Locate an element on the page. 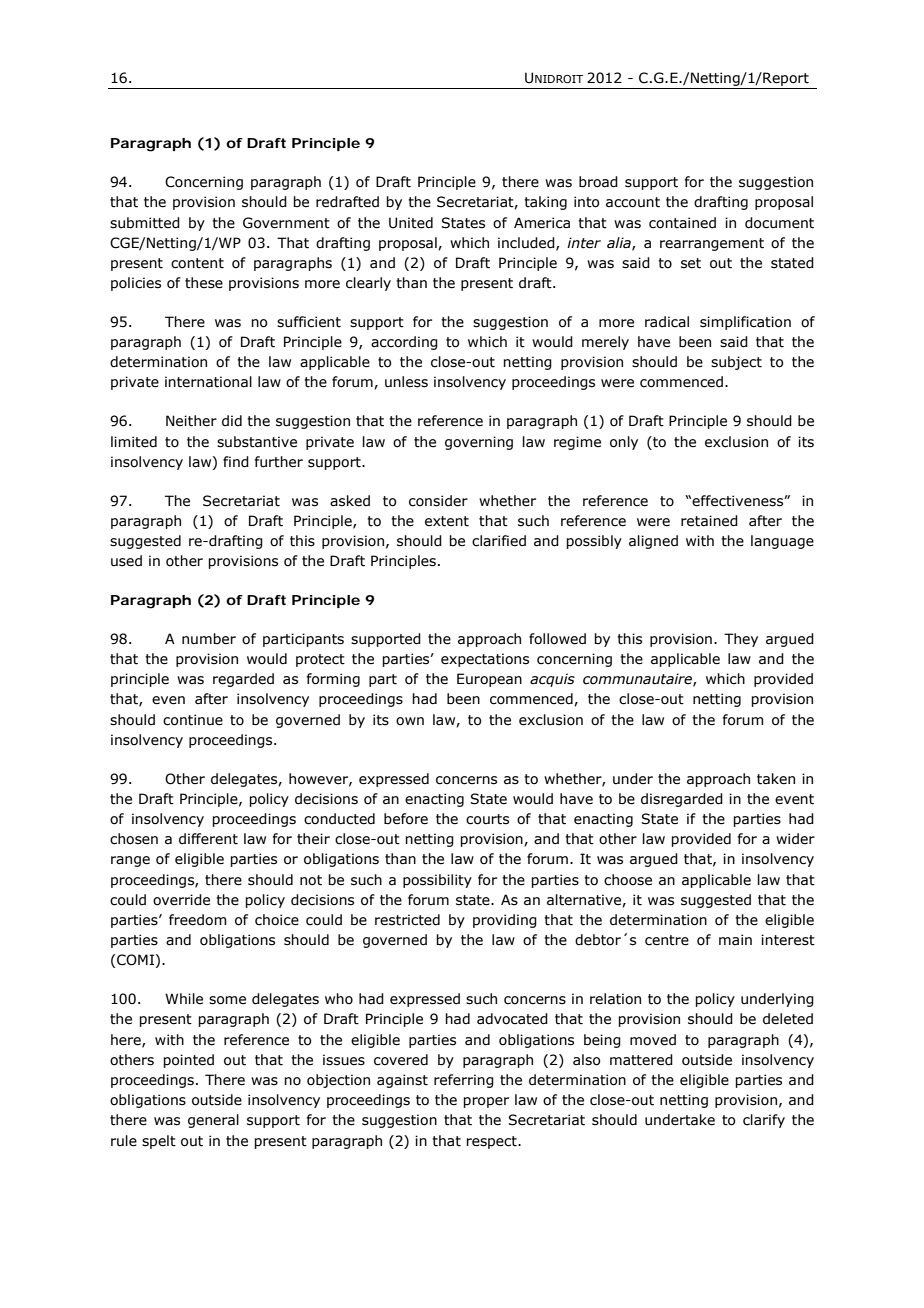 The width and height of the image is (924, 1308). different is located at coordinates (208, 839).
